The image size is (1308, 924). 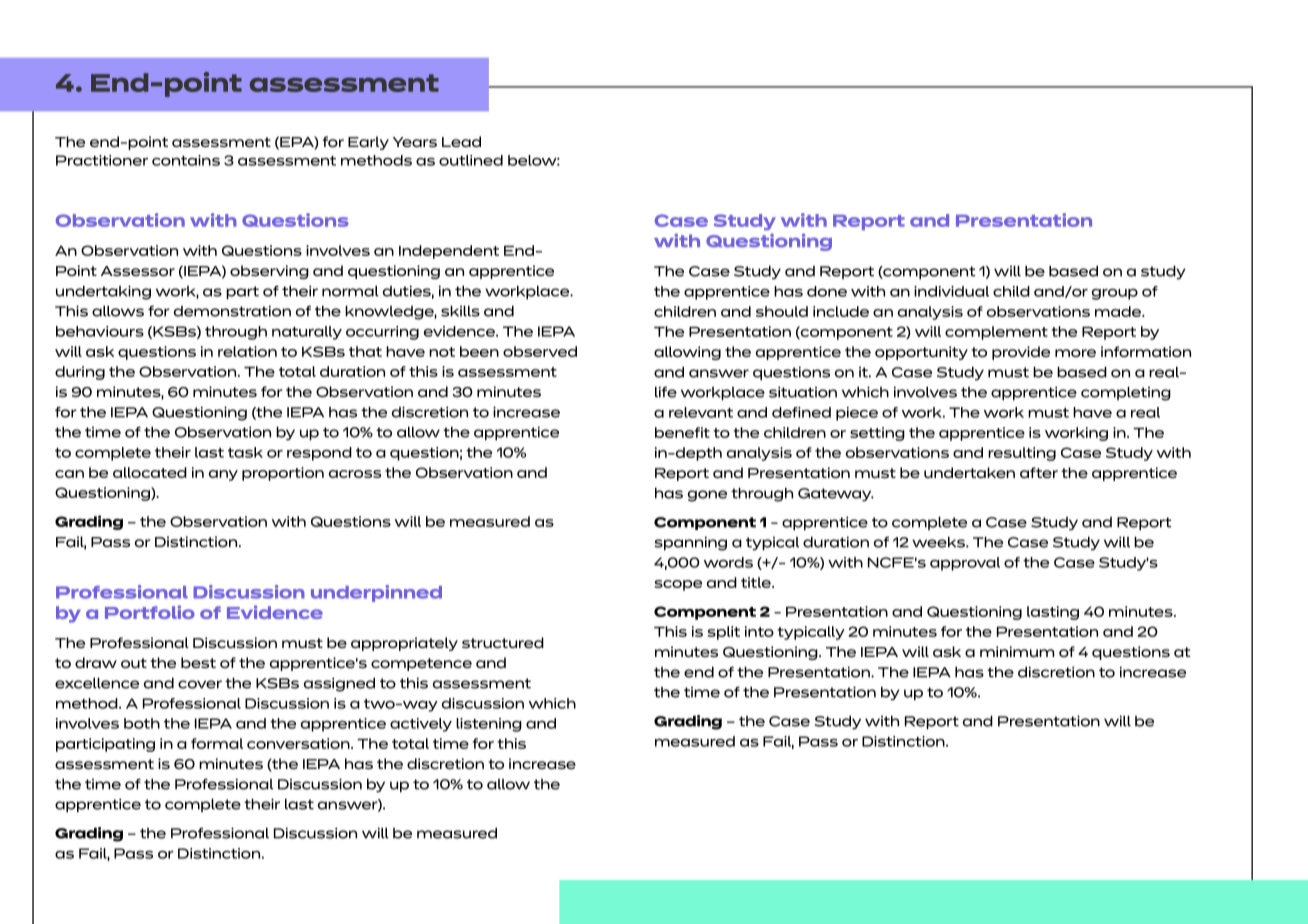 What do you see at coordinates (939, 542) in the screenshot?
I see `weeks` at bounding box center [939, 542].
